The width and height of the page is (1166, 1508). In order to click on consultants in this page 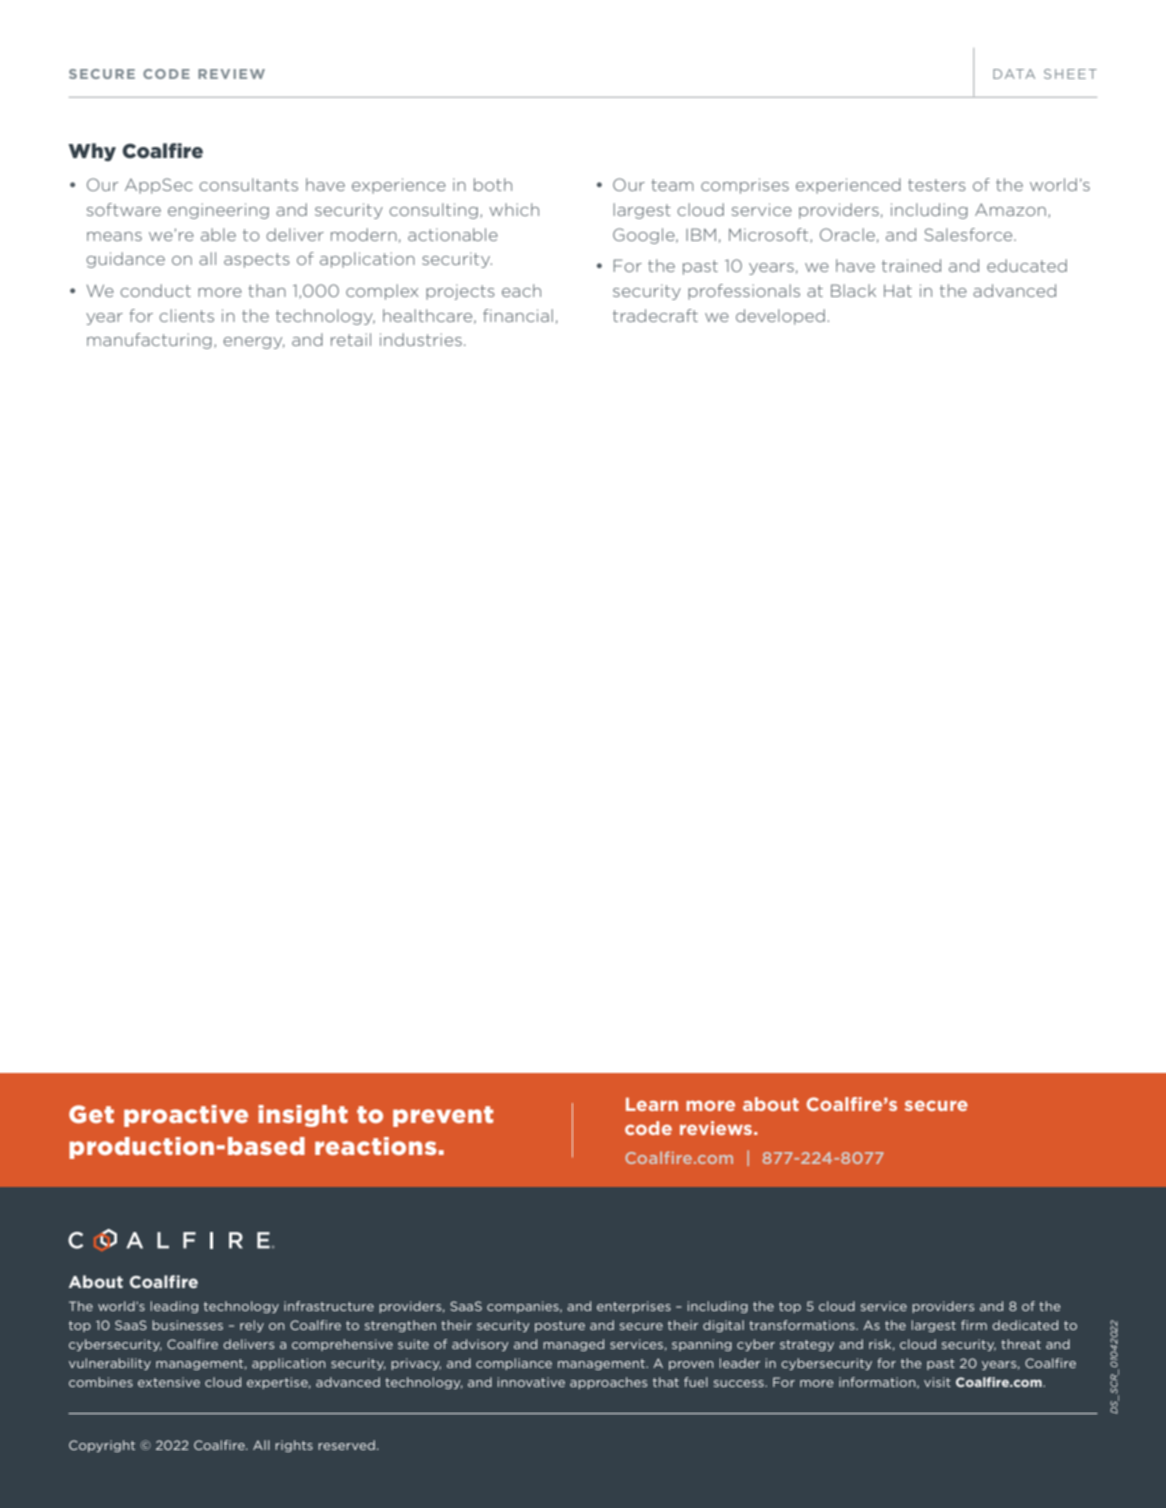, I will do `click(248, 184)`.
